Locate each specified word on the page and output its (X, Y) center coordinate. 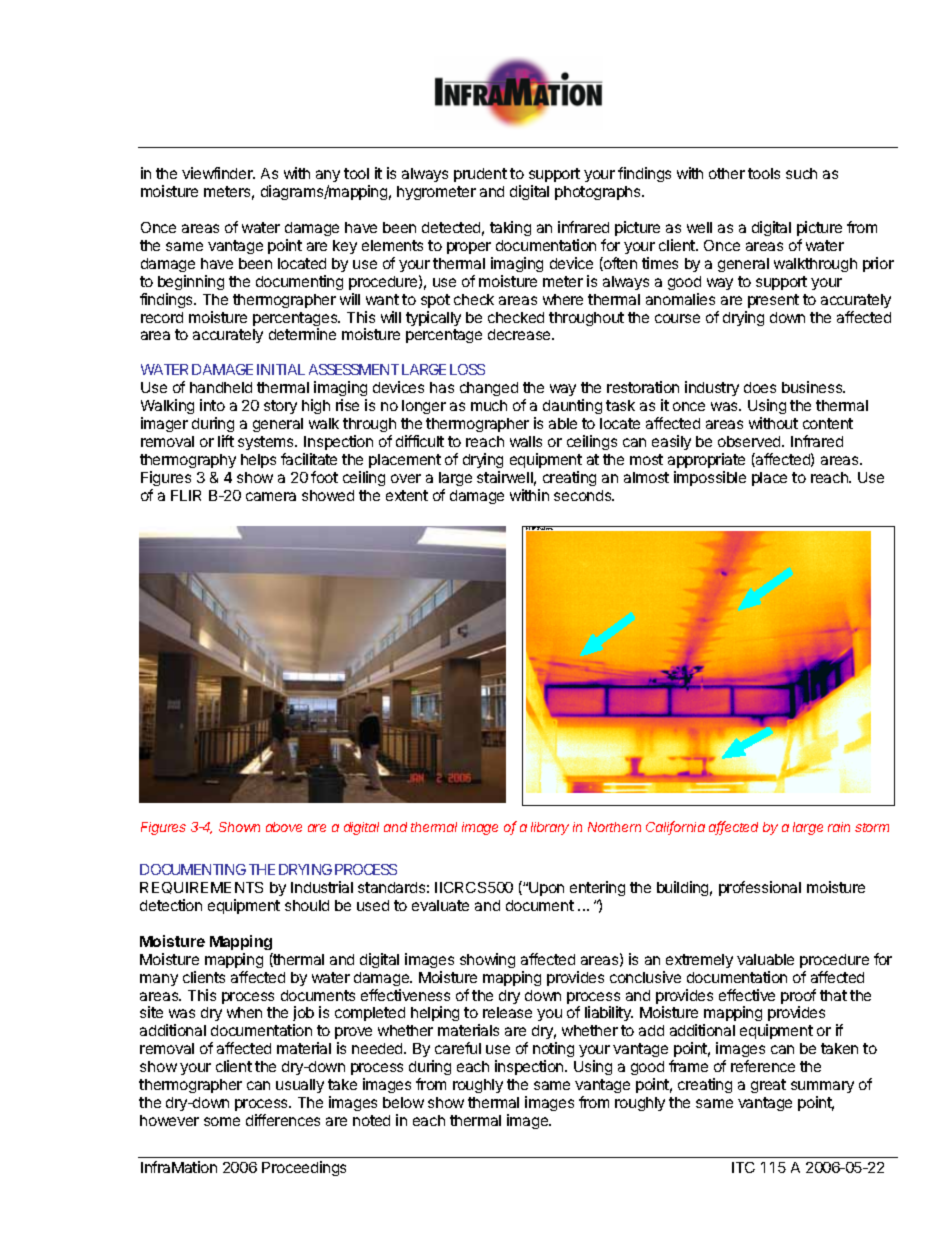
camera (271, 496)
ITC (743, 1167)
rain (839, 827)
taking (510, 228)
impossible (710, 478)
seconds (584, 495)
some (222, 1121)
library (550, 828)
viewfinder (218, 173)
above (284, 827)
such (801, 173)
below (403, 1102)
